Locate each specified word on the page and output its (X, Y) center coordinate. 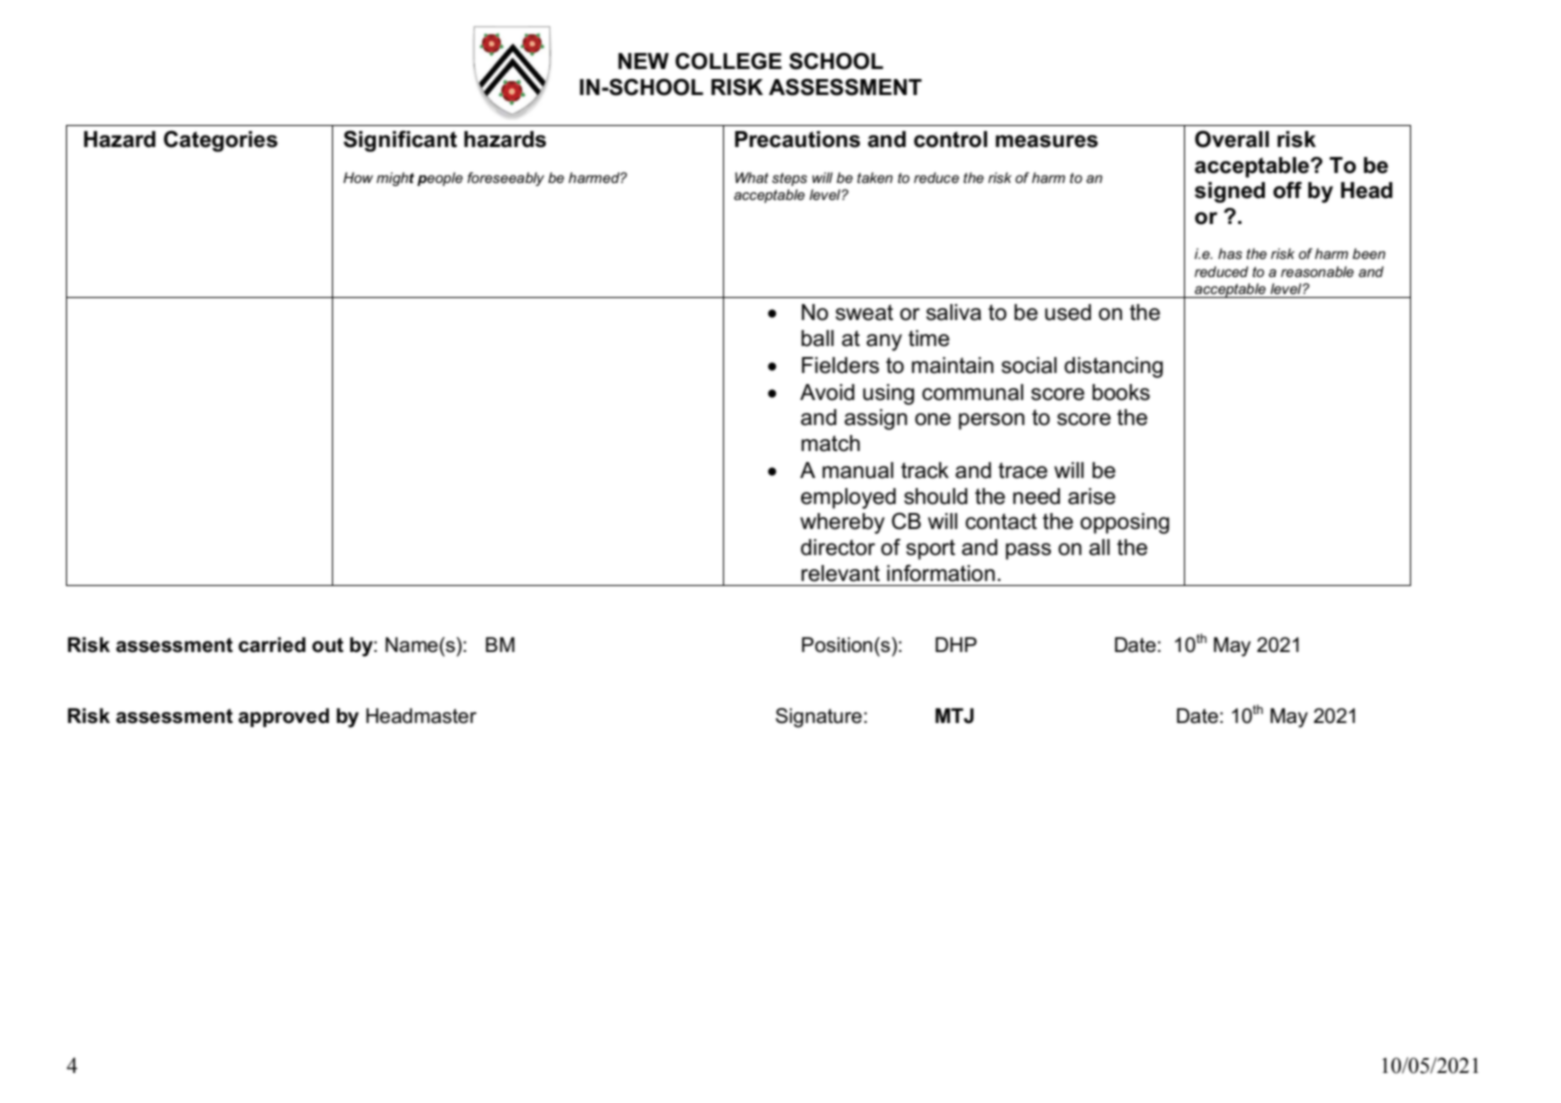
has (1230, 253)
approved (283, 717)
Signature (819, 718)
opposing (1124, 523)
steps (789, 179)
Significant (400, 141)
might (395, 179)
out (328, 645)
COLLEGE (728, 61)
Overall (1232, 139)
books (1121, 392)
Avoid (827, 392)
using (888, 394)
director (838, 547)
